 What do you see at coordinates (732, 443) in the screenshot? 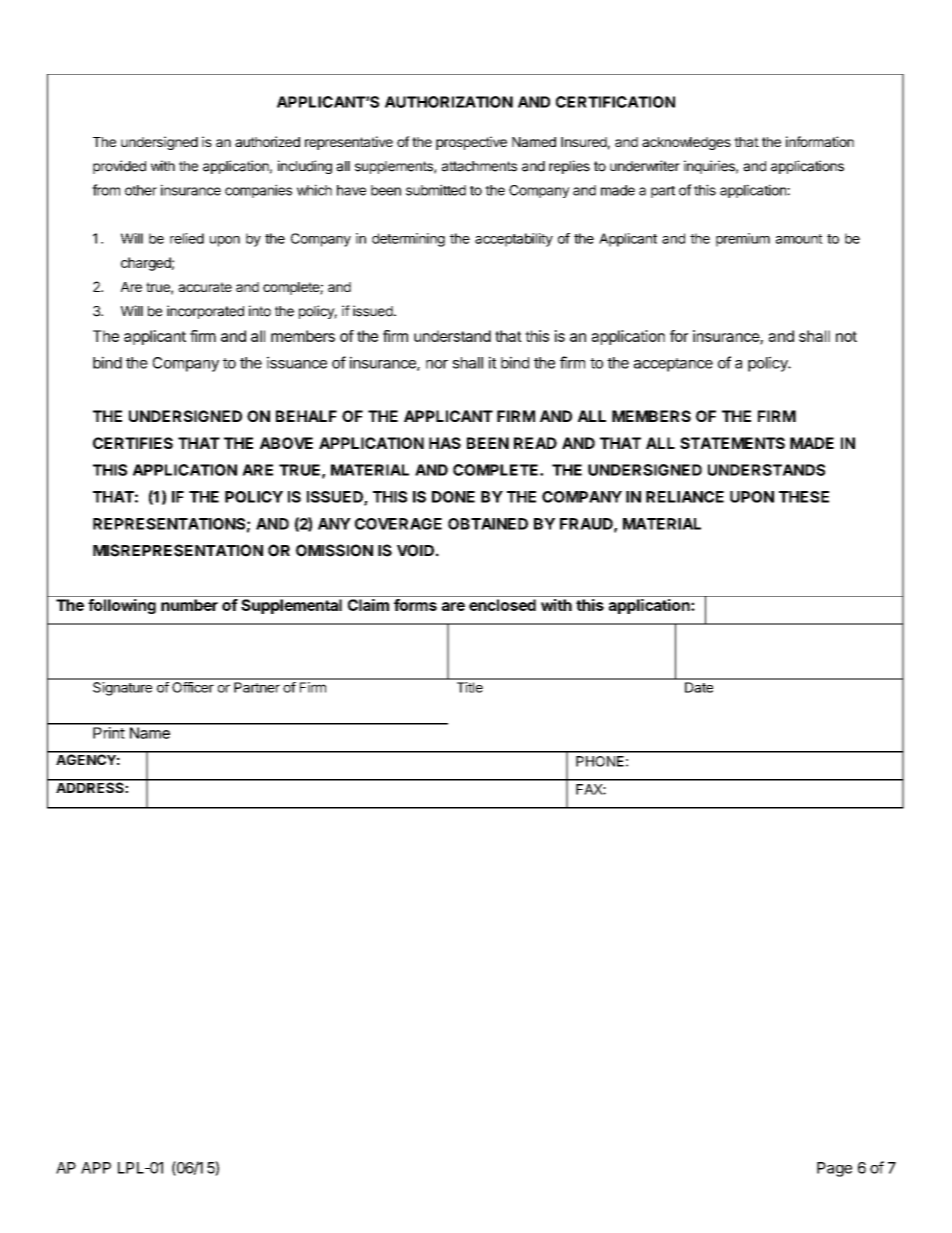
I see `STATEMENTS` at bounding box center [732, 443].
